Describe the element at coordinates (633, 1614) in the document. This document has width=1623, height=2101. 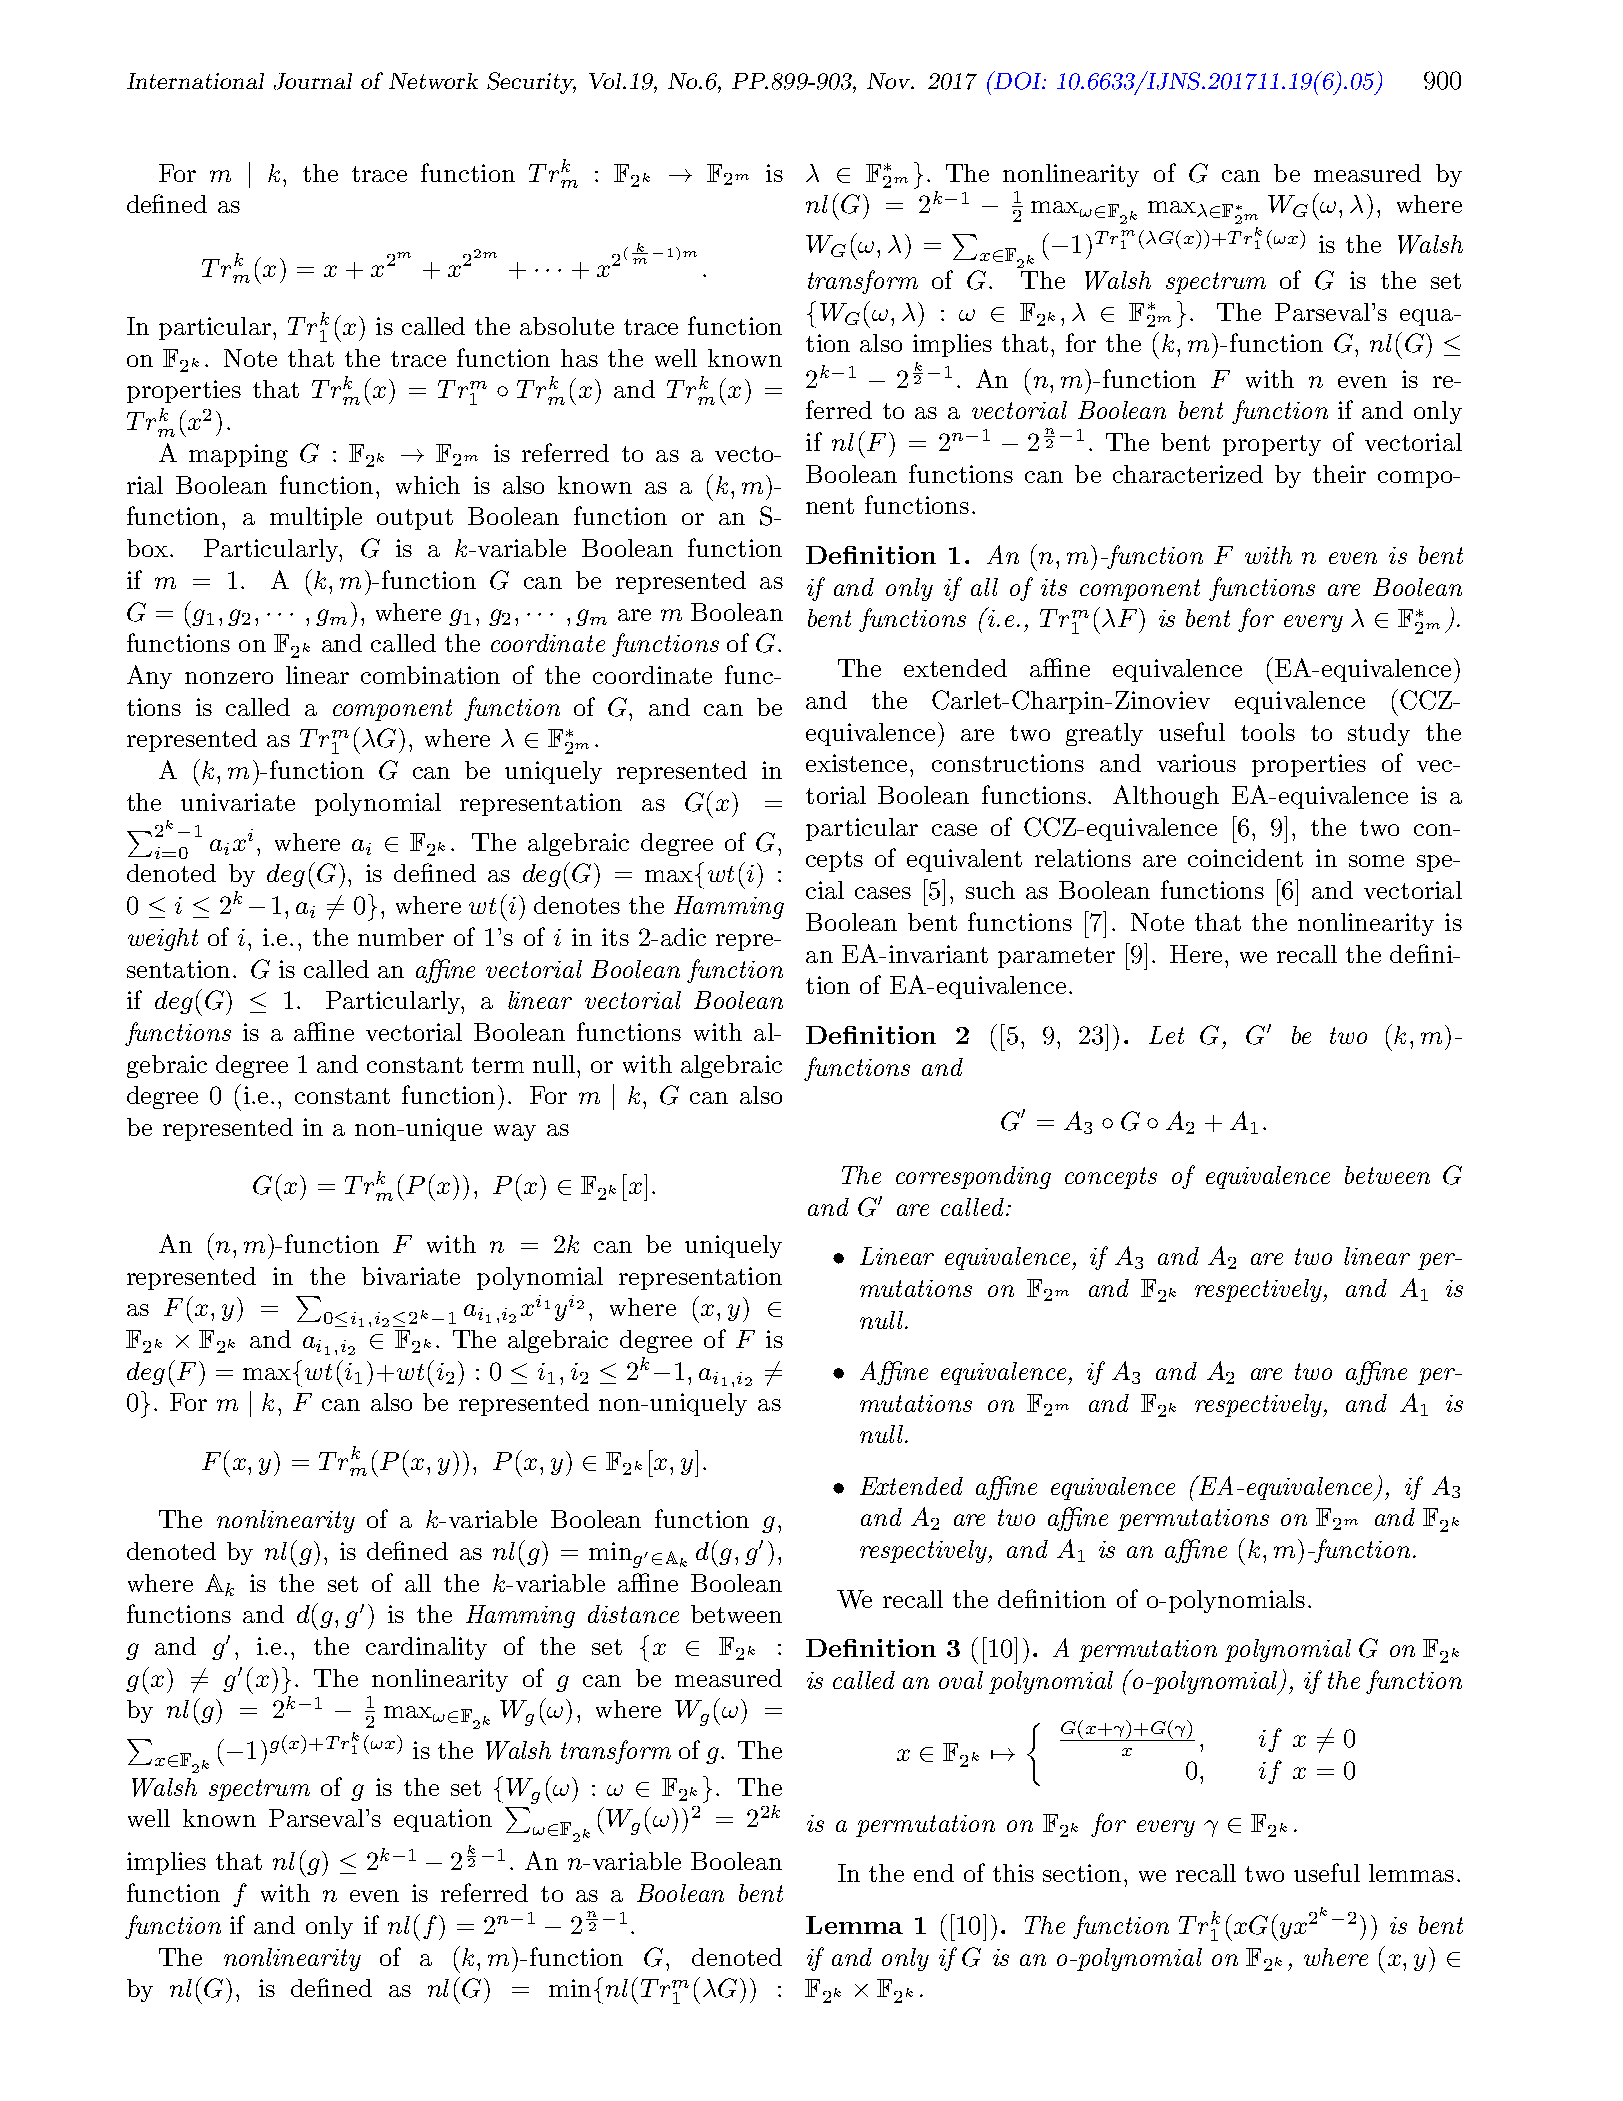
I see `distance` at that location.
